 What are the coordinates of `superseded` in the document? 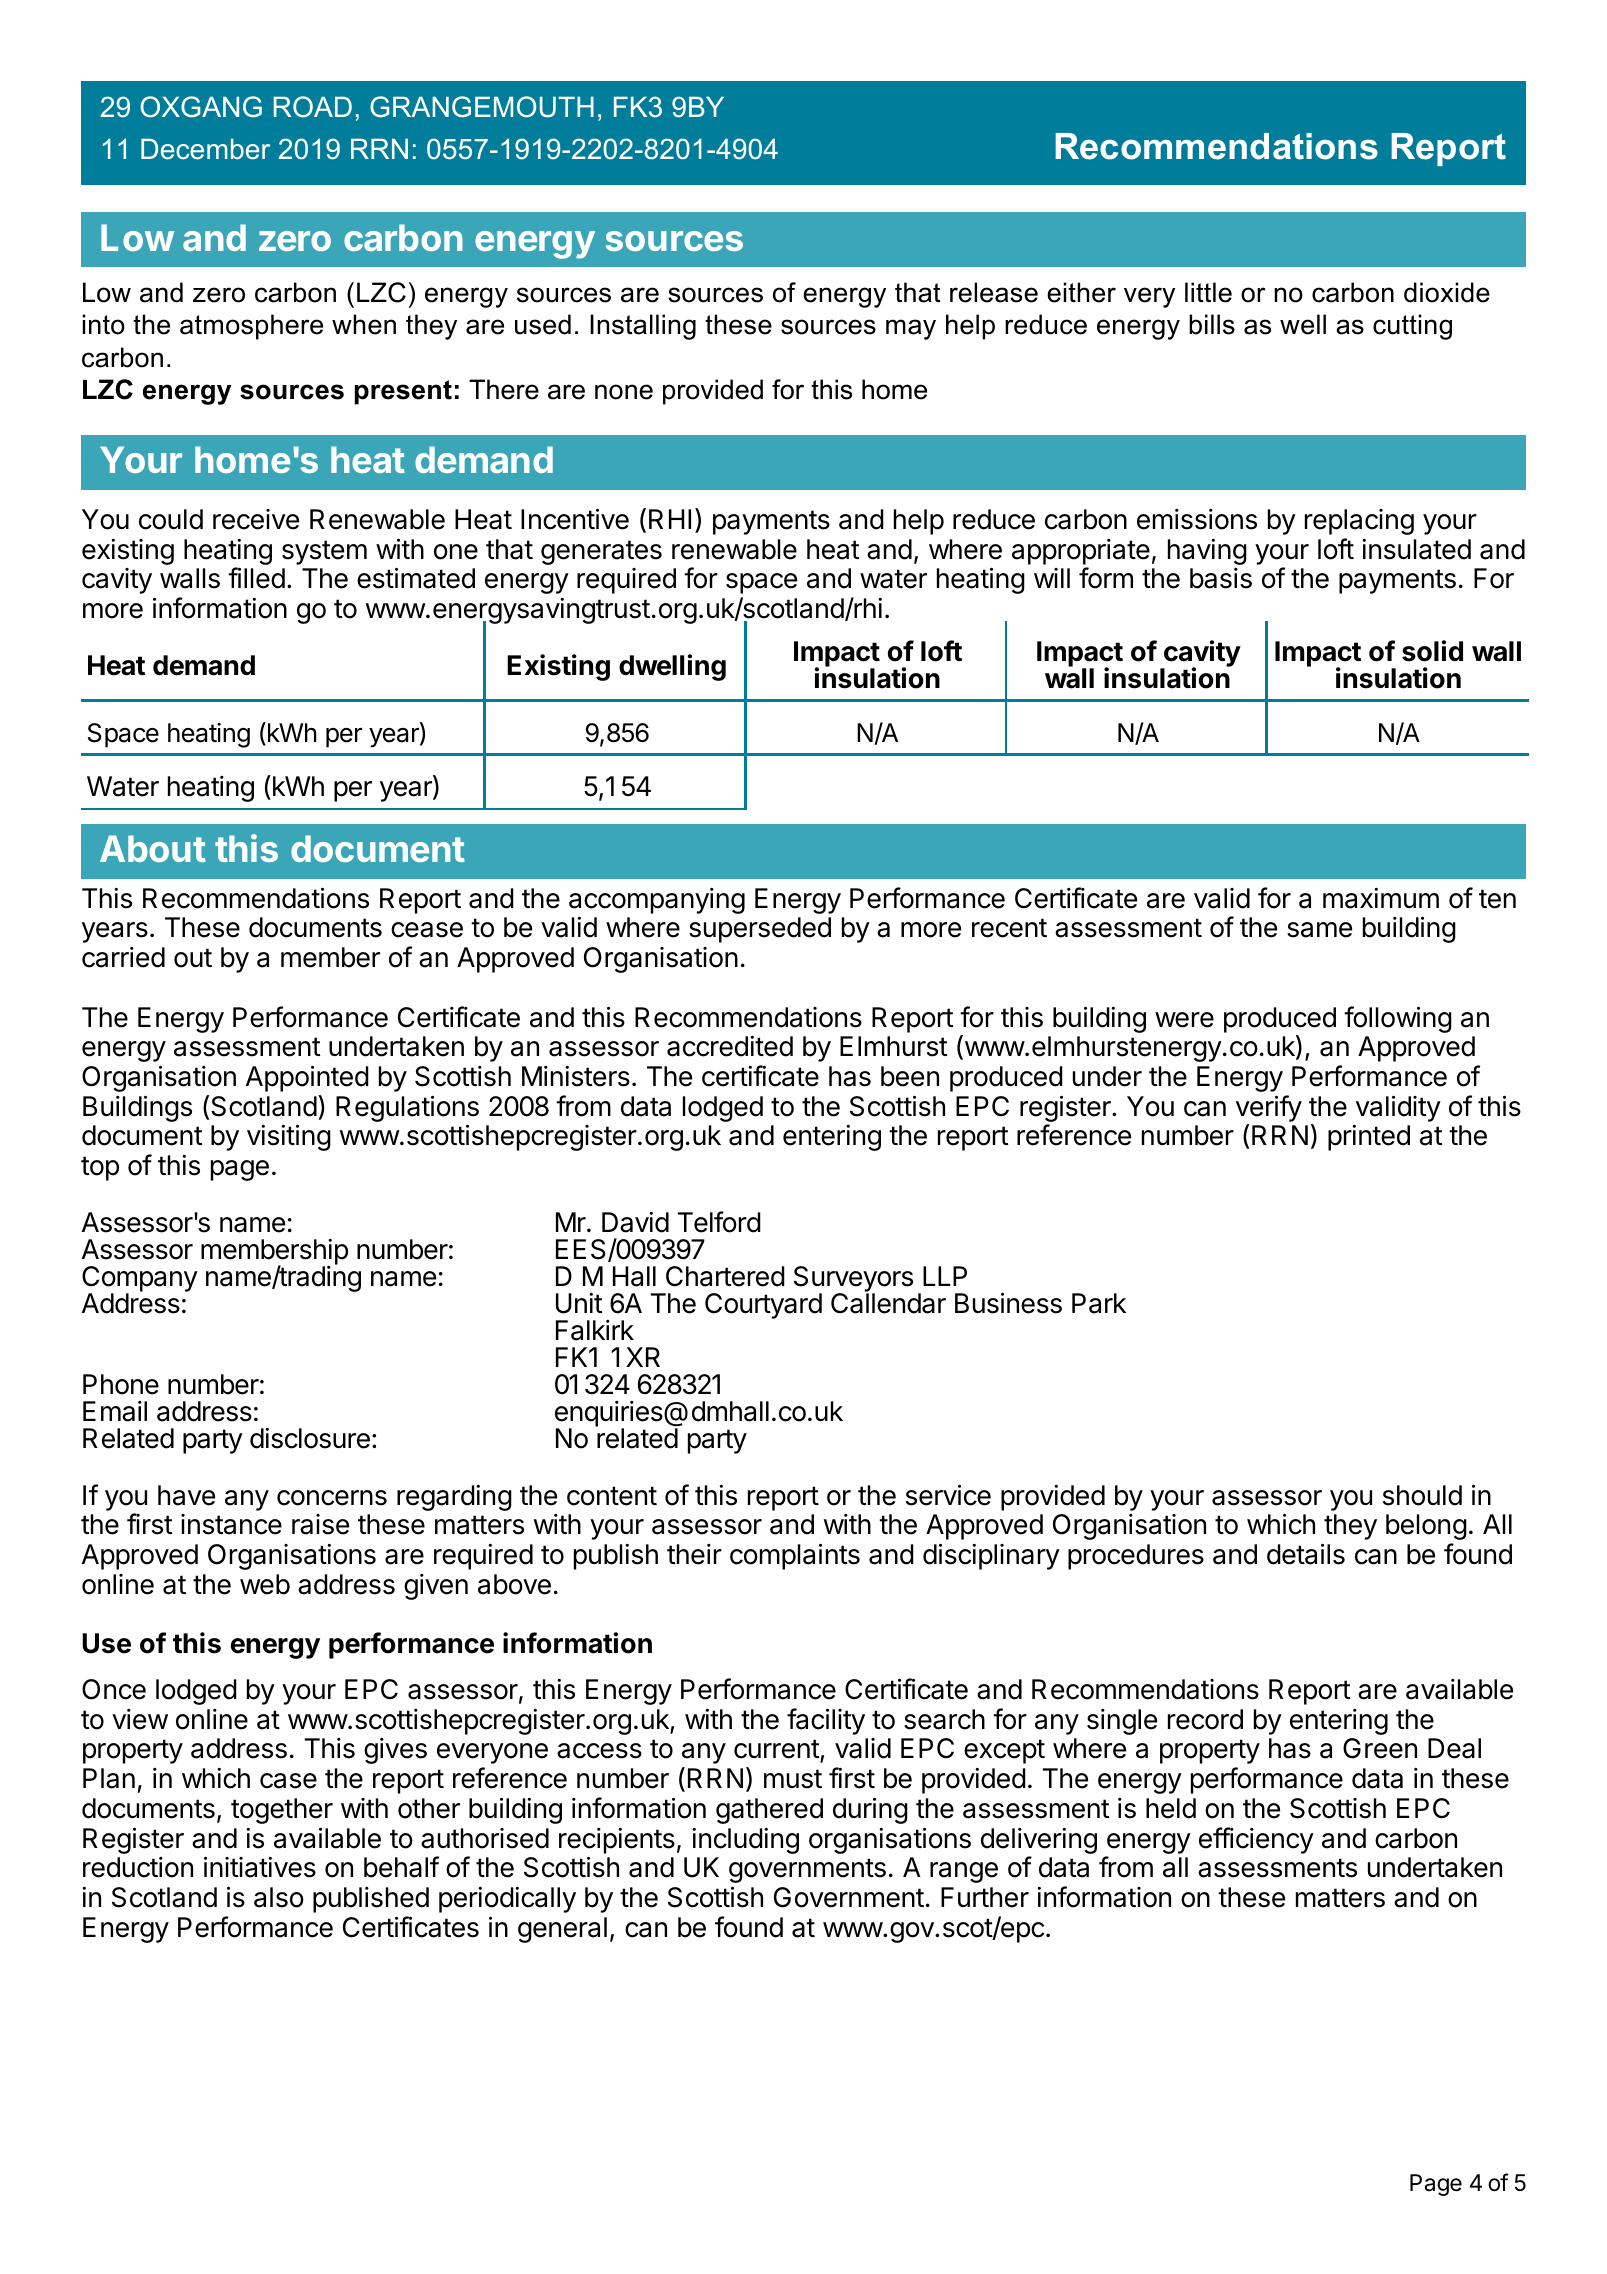 It's located at (760, 930).
